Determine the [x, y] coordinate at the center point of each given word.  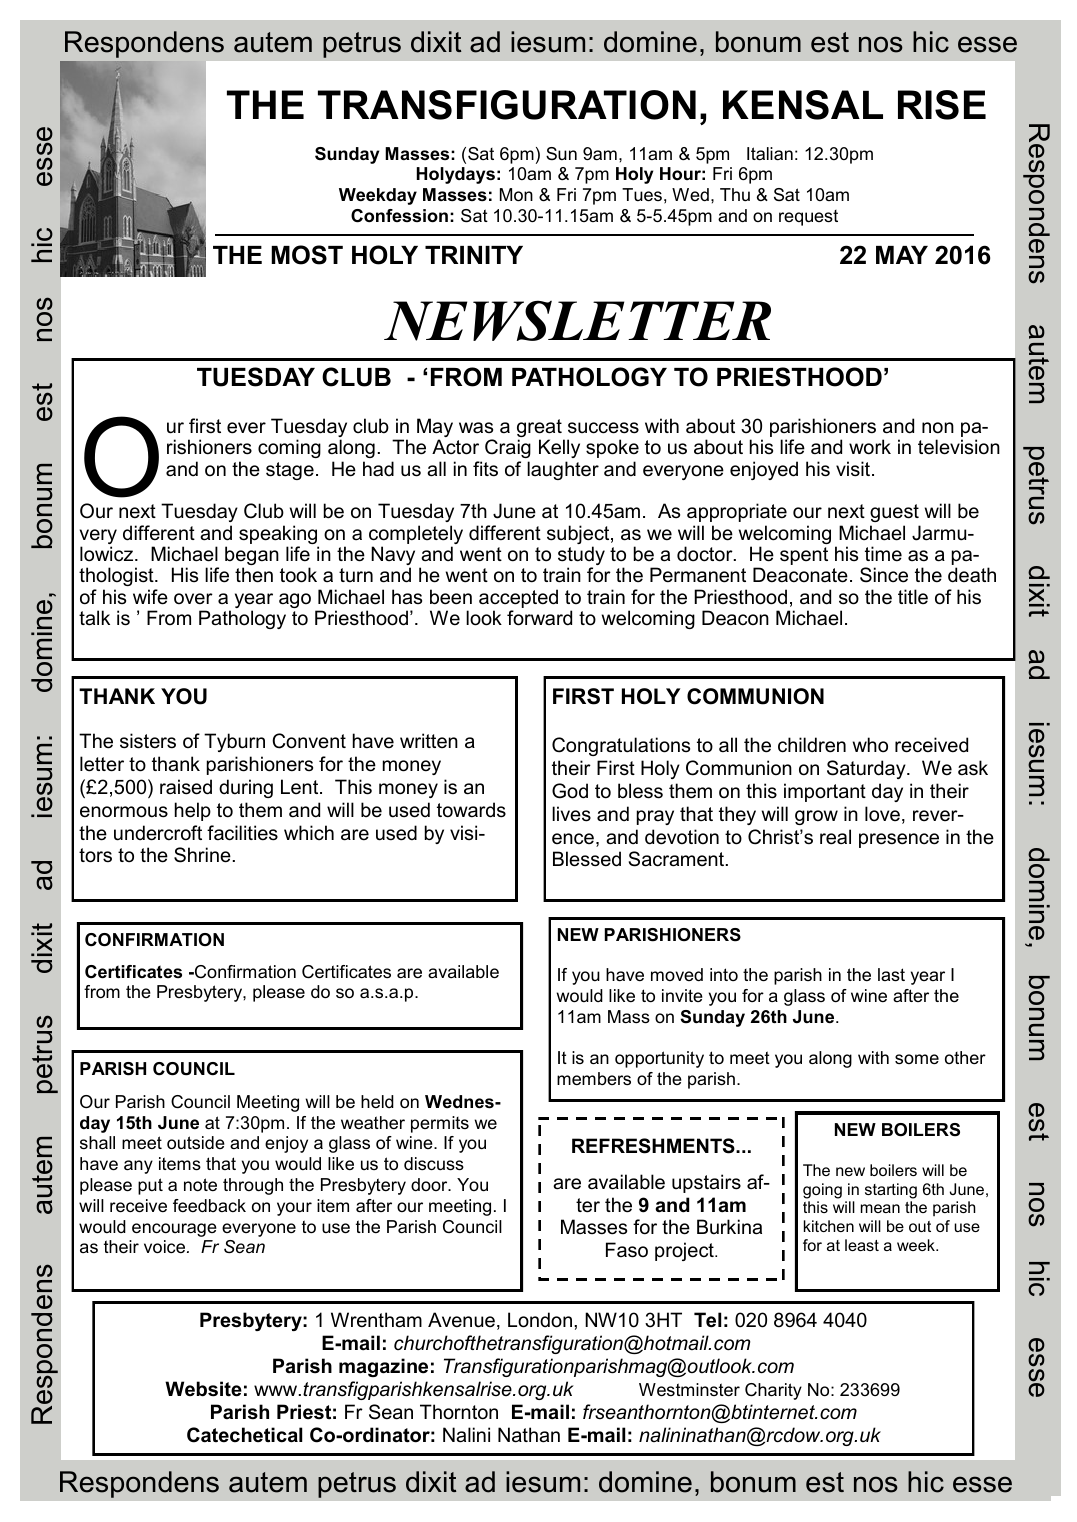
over [193, 599]
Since [884, 575]
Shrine [202, 855]
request [808, 218]
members [594, 1079]
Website [203, 1389]
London [541, 1320]
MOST [307, 255]
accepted [518, 600]
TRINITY [474, 255]
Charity [773, 1391]
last [891, 975]
